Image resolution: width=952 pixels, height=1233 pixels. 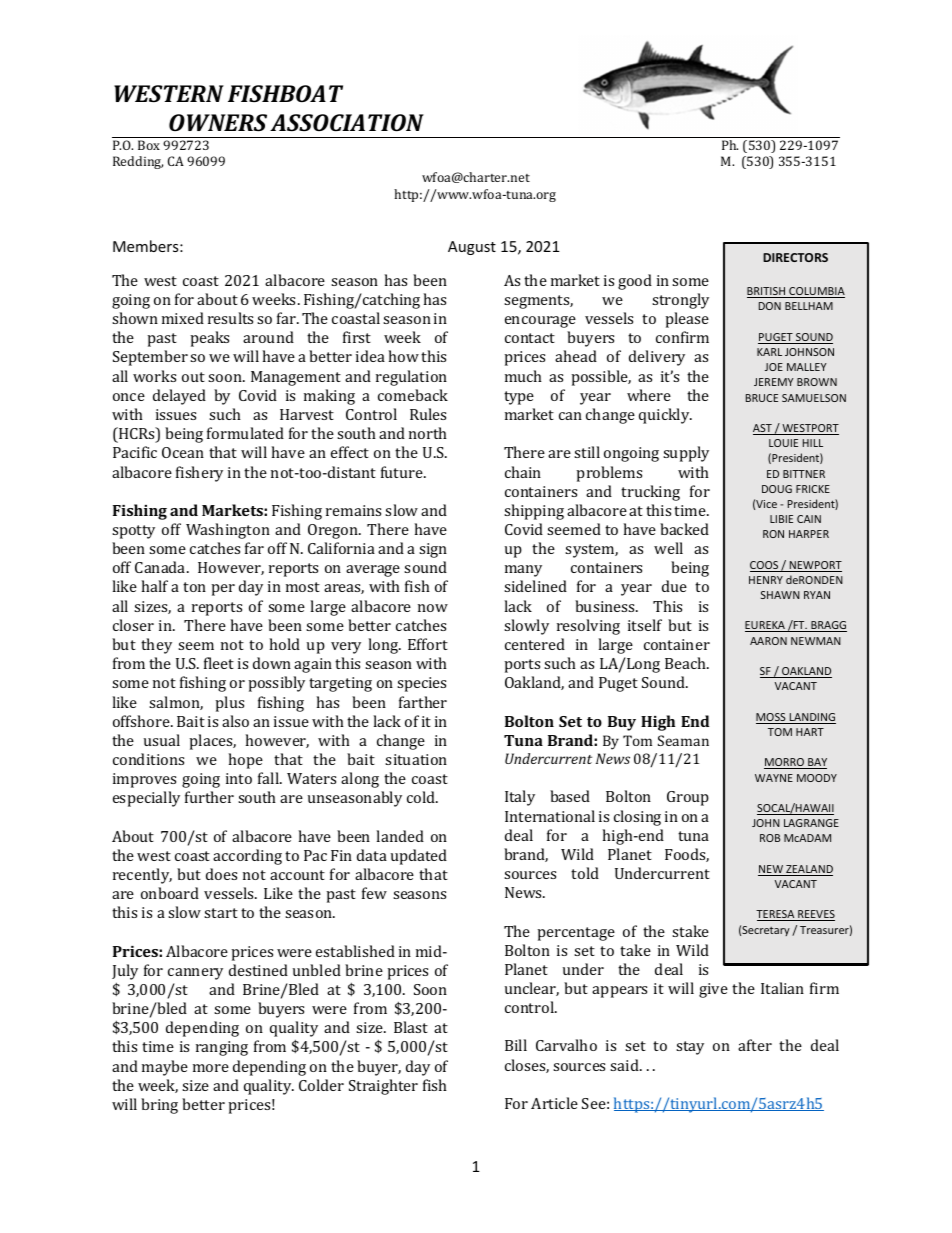 I want to click on Bill, so click(x=516, y=1045).
